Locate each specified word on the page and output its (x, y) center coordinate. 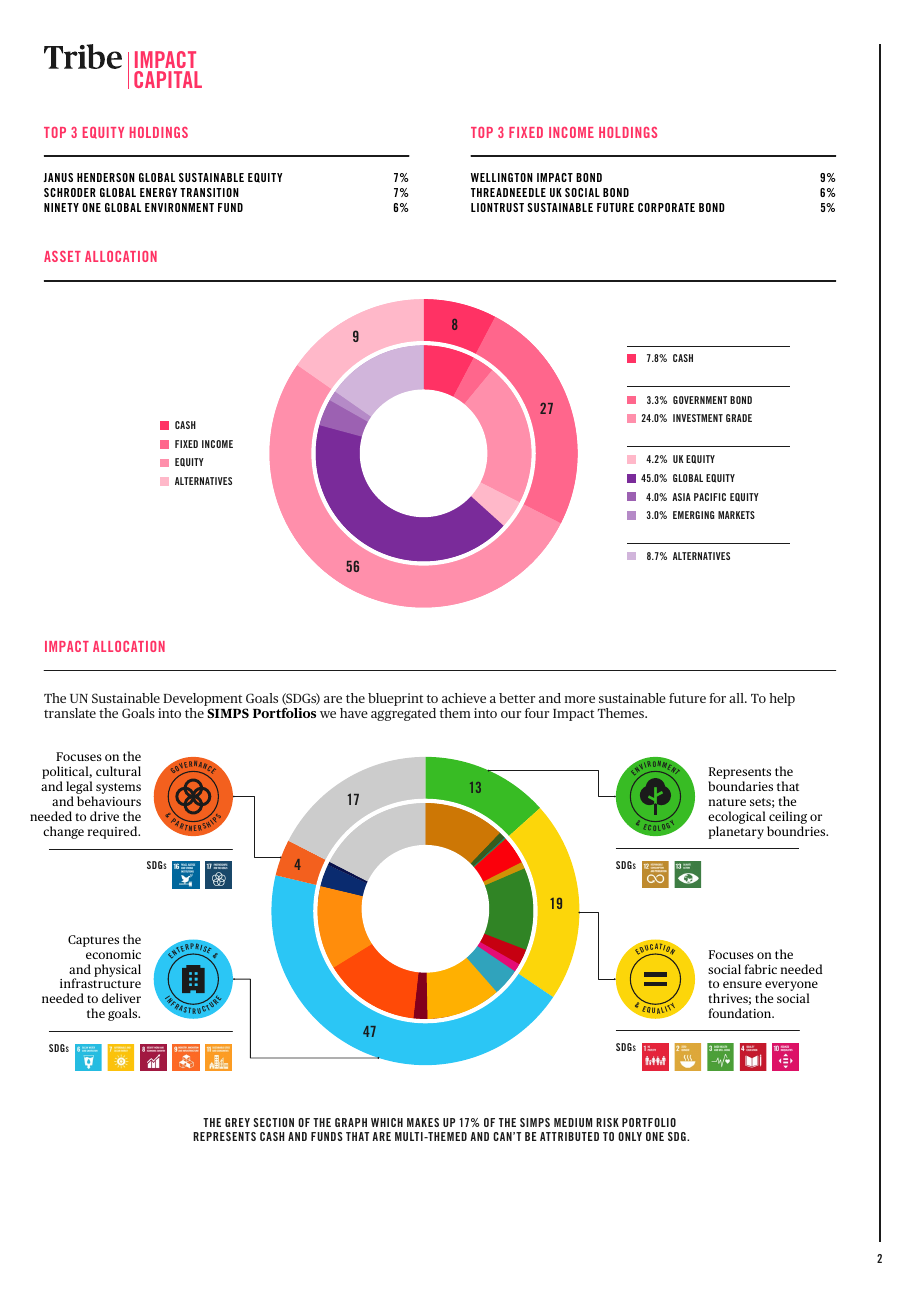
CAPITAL (168, 79)
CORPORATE (666, 207)
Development (202, 699)
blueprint (395, 699)
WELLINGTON (502, 177)
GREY (237, 1122)
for (717, 698)
